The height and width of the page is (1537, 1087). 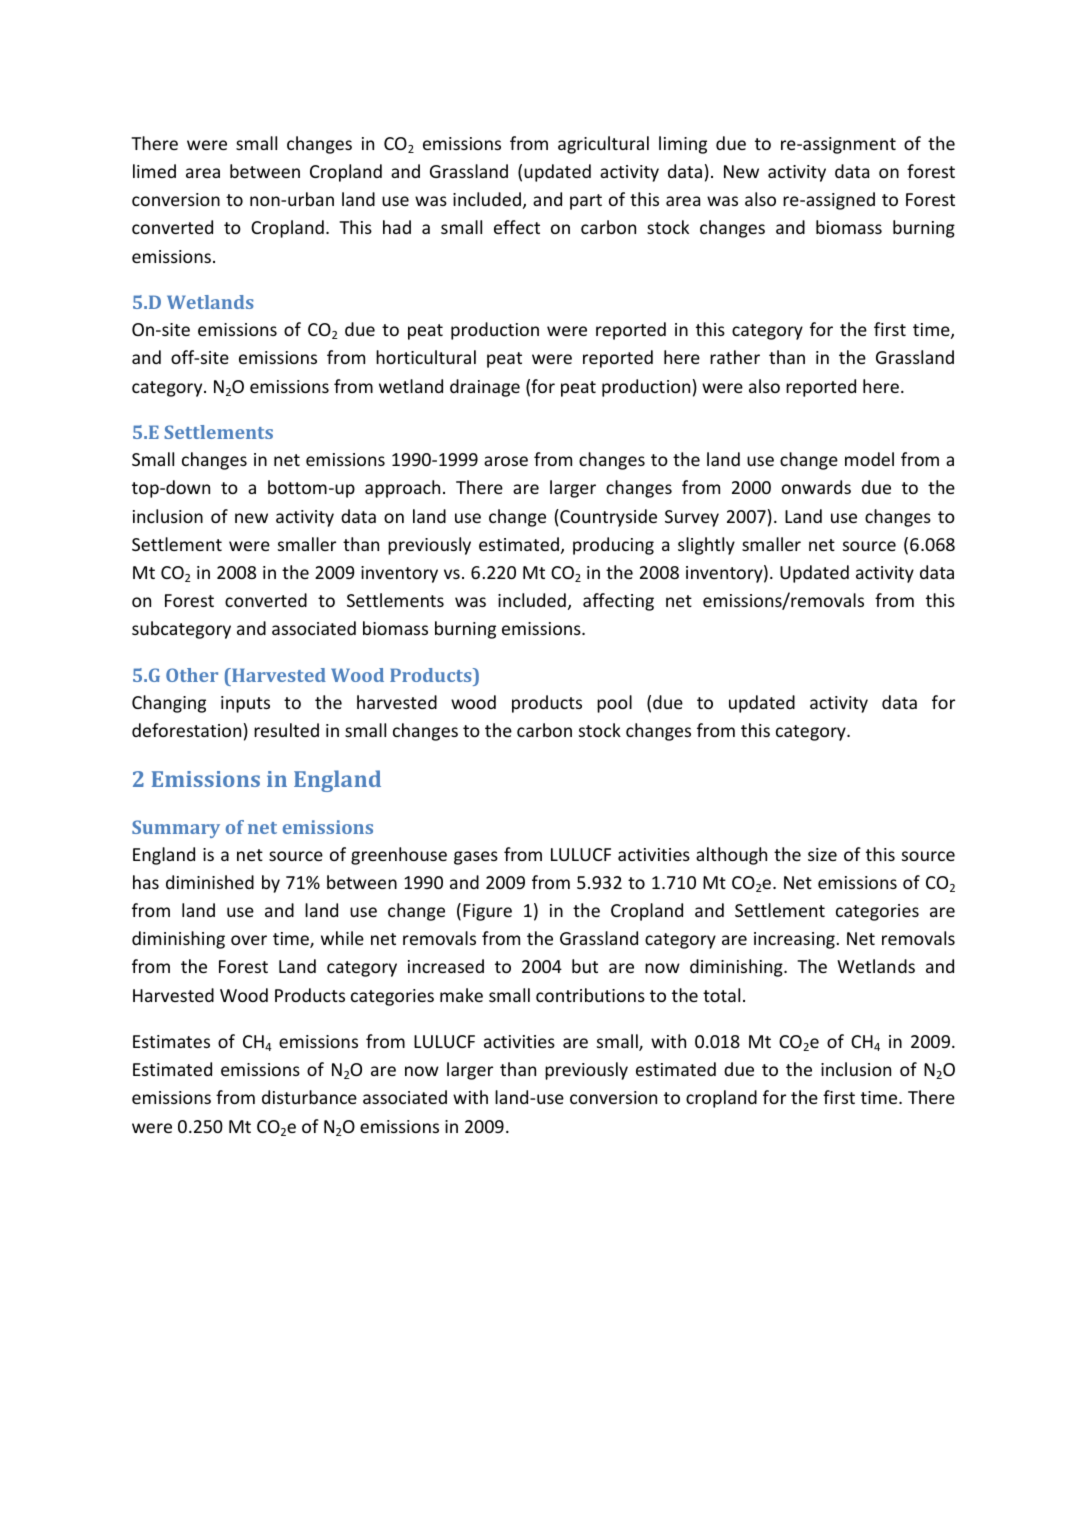 I want to click on Other, so click(x=192, y=675).
